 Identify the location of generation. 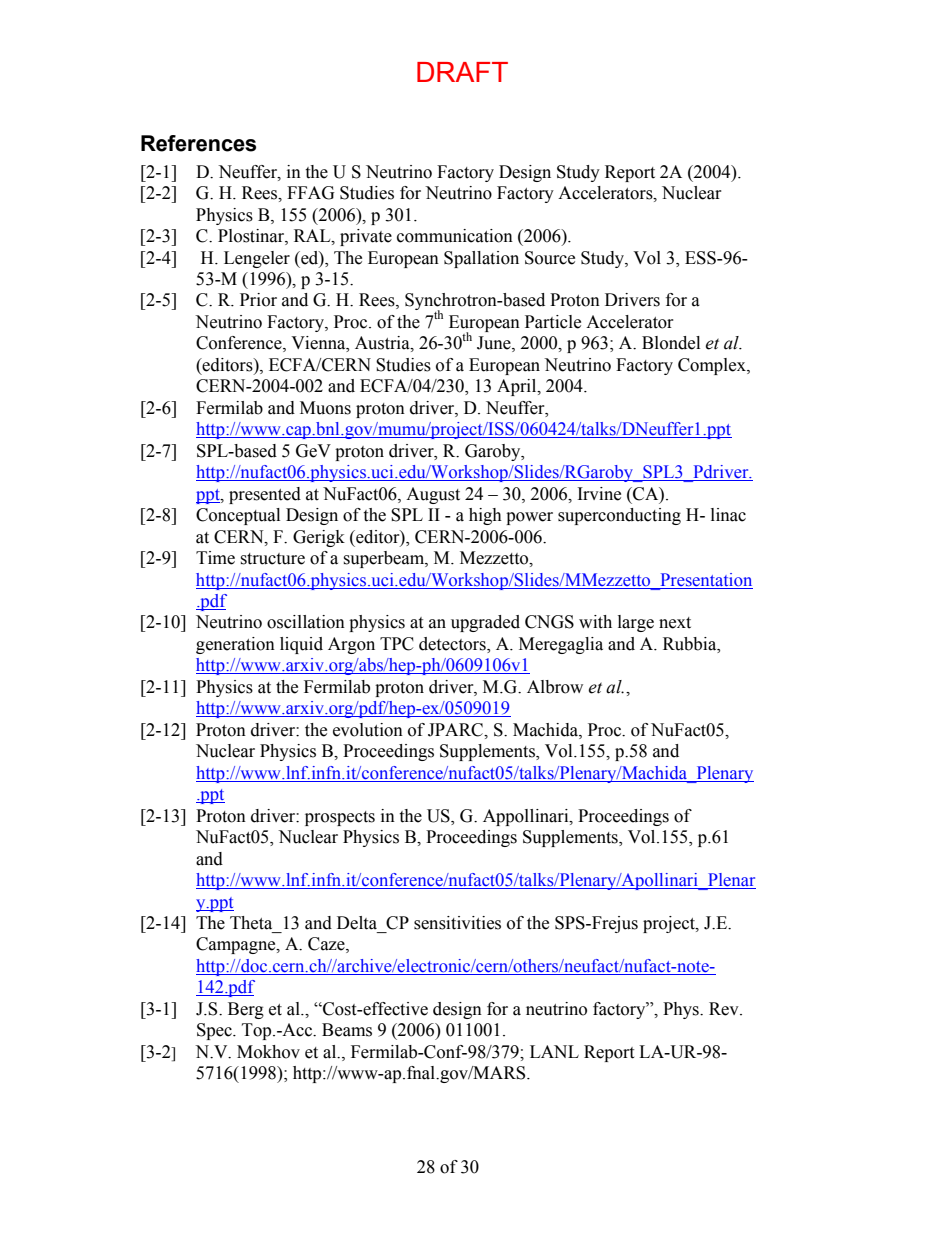
(235, 645).
